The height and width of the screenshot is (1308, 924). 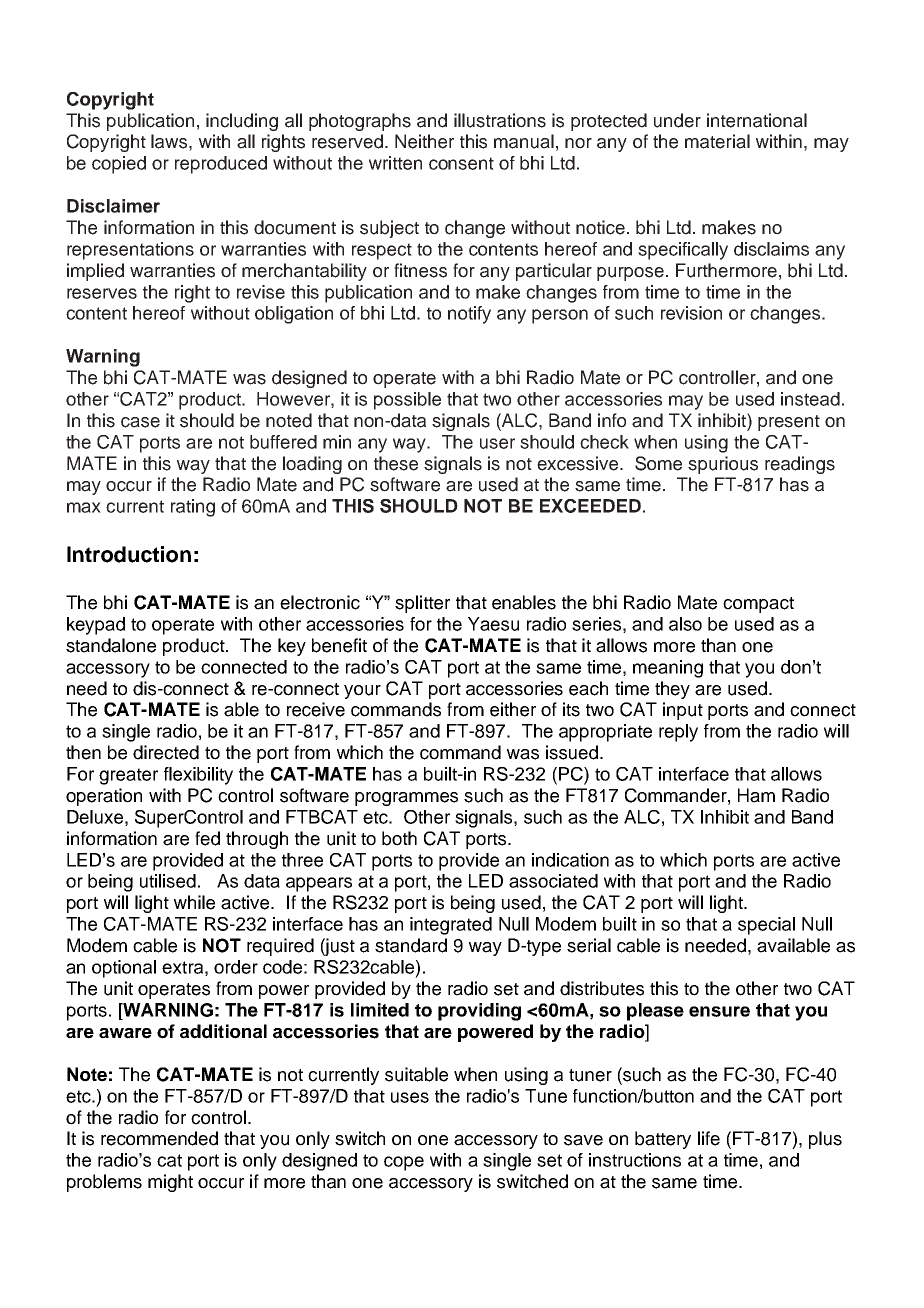 I want to click on fed, so click(x=207, y=838).
